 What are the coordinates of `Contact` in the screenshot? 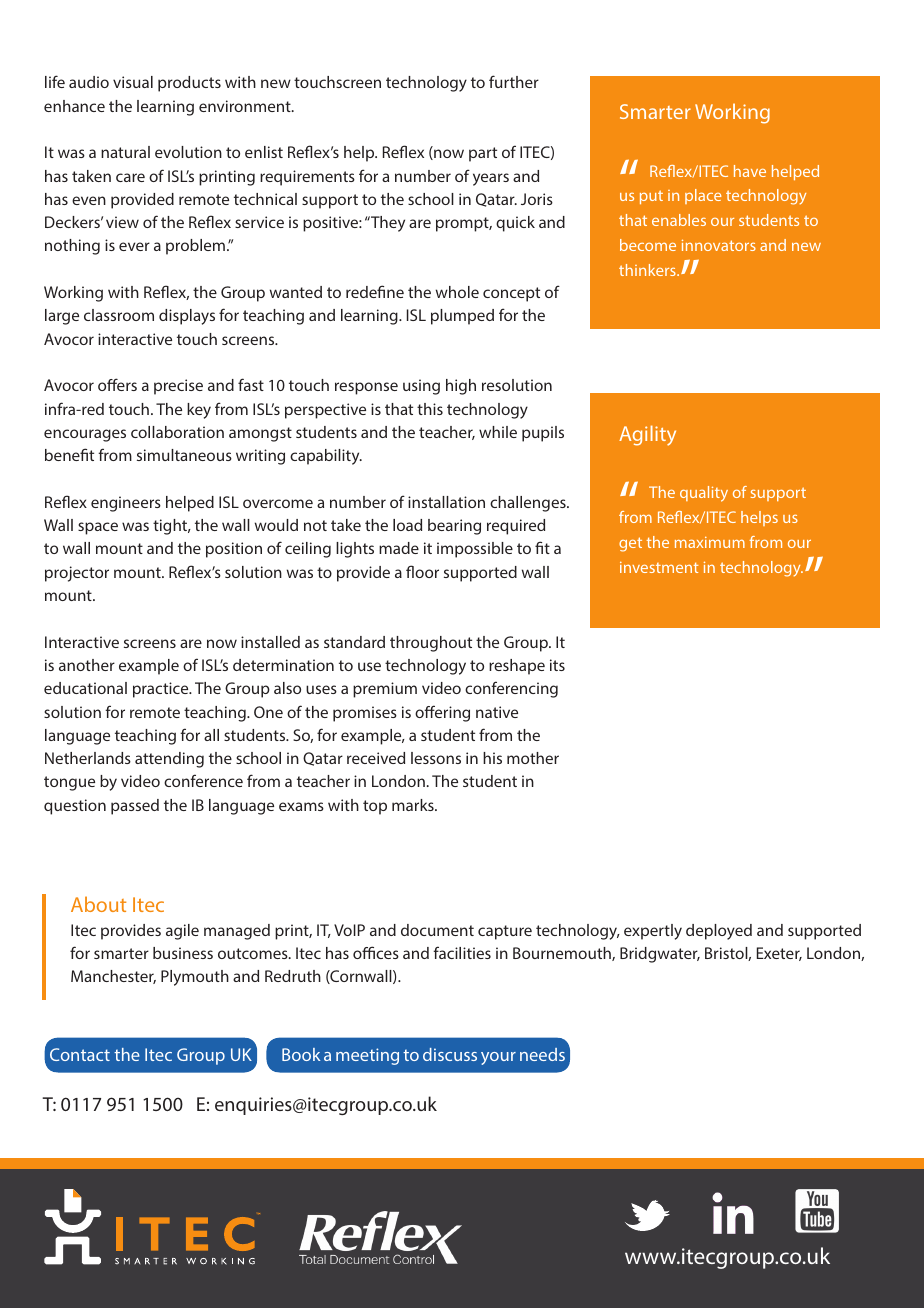 It's located at (80, 1054).
